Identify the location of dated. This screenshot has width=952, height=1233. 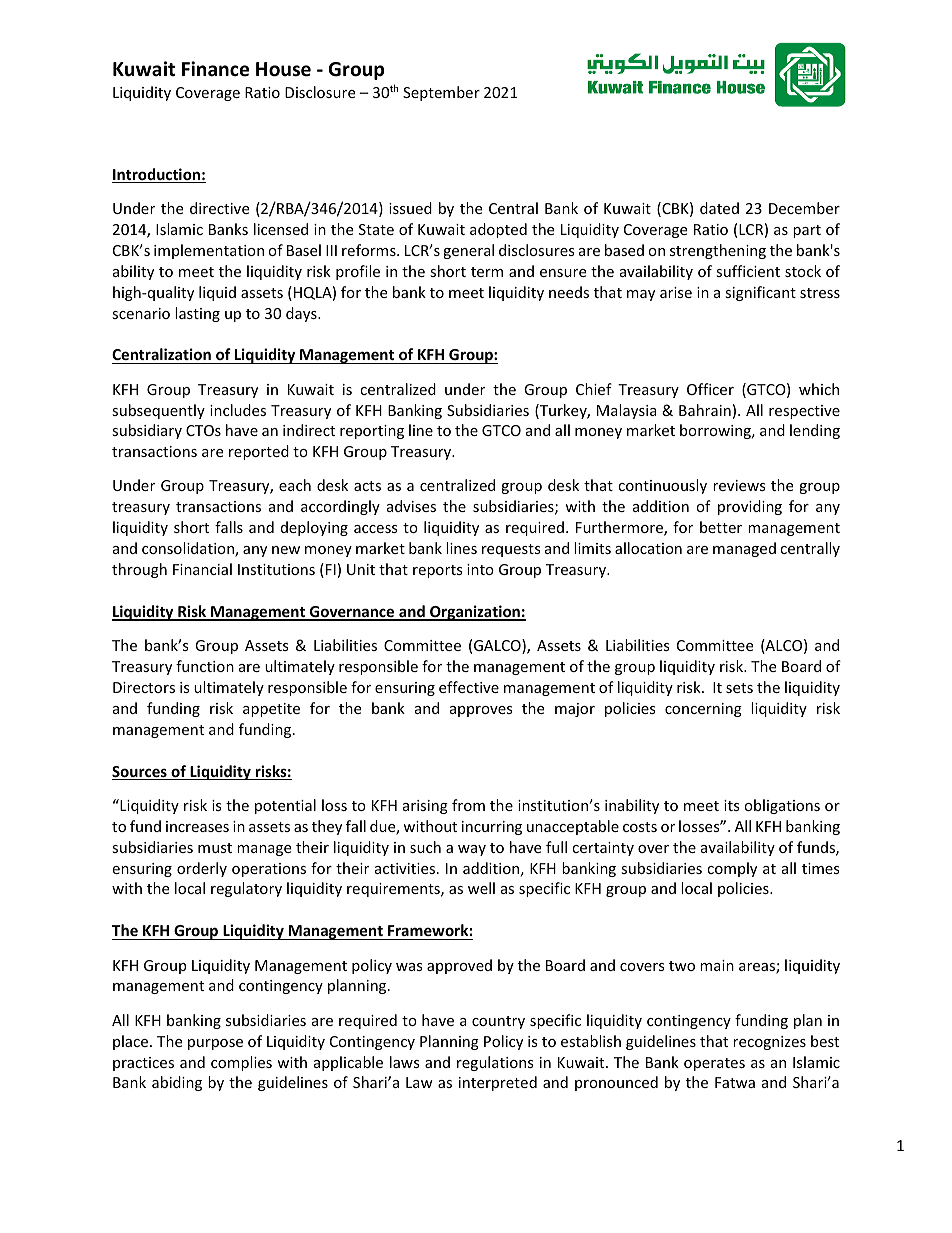
(719, 208).
